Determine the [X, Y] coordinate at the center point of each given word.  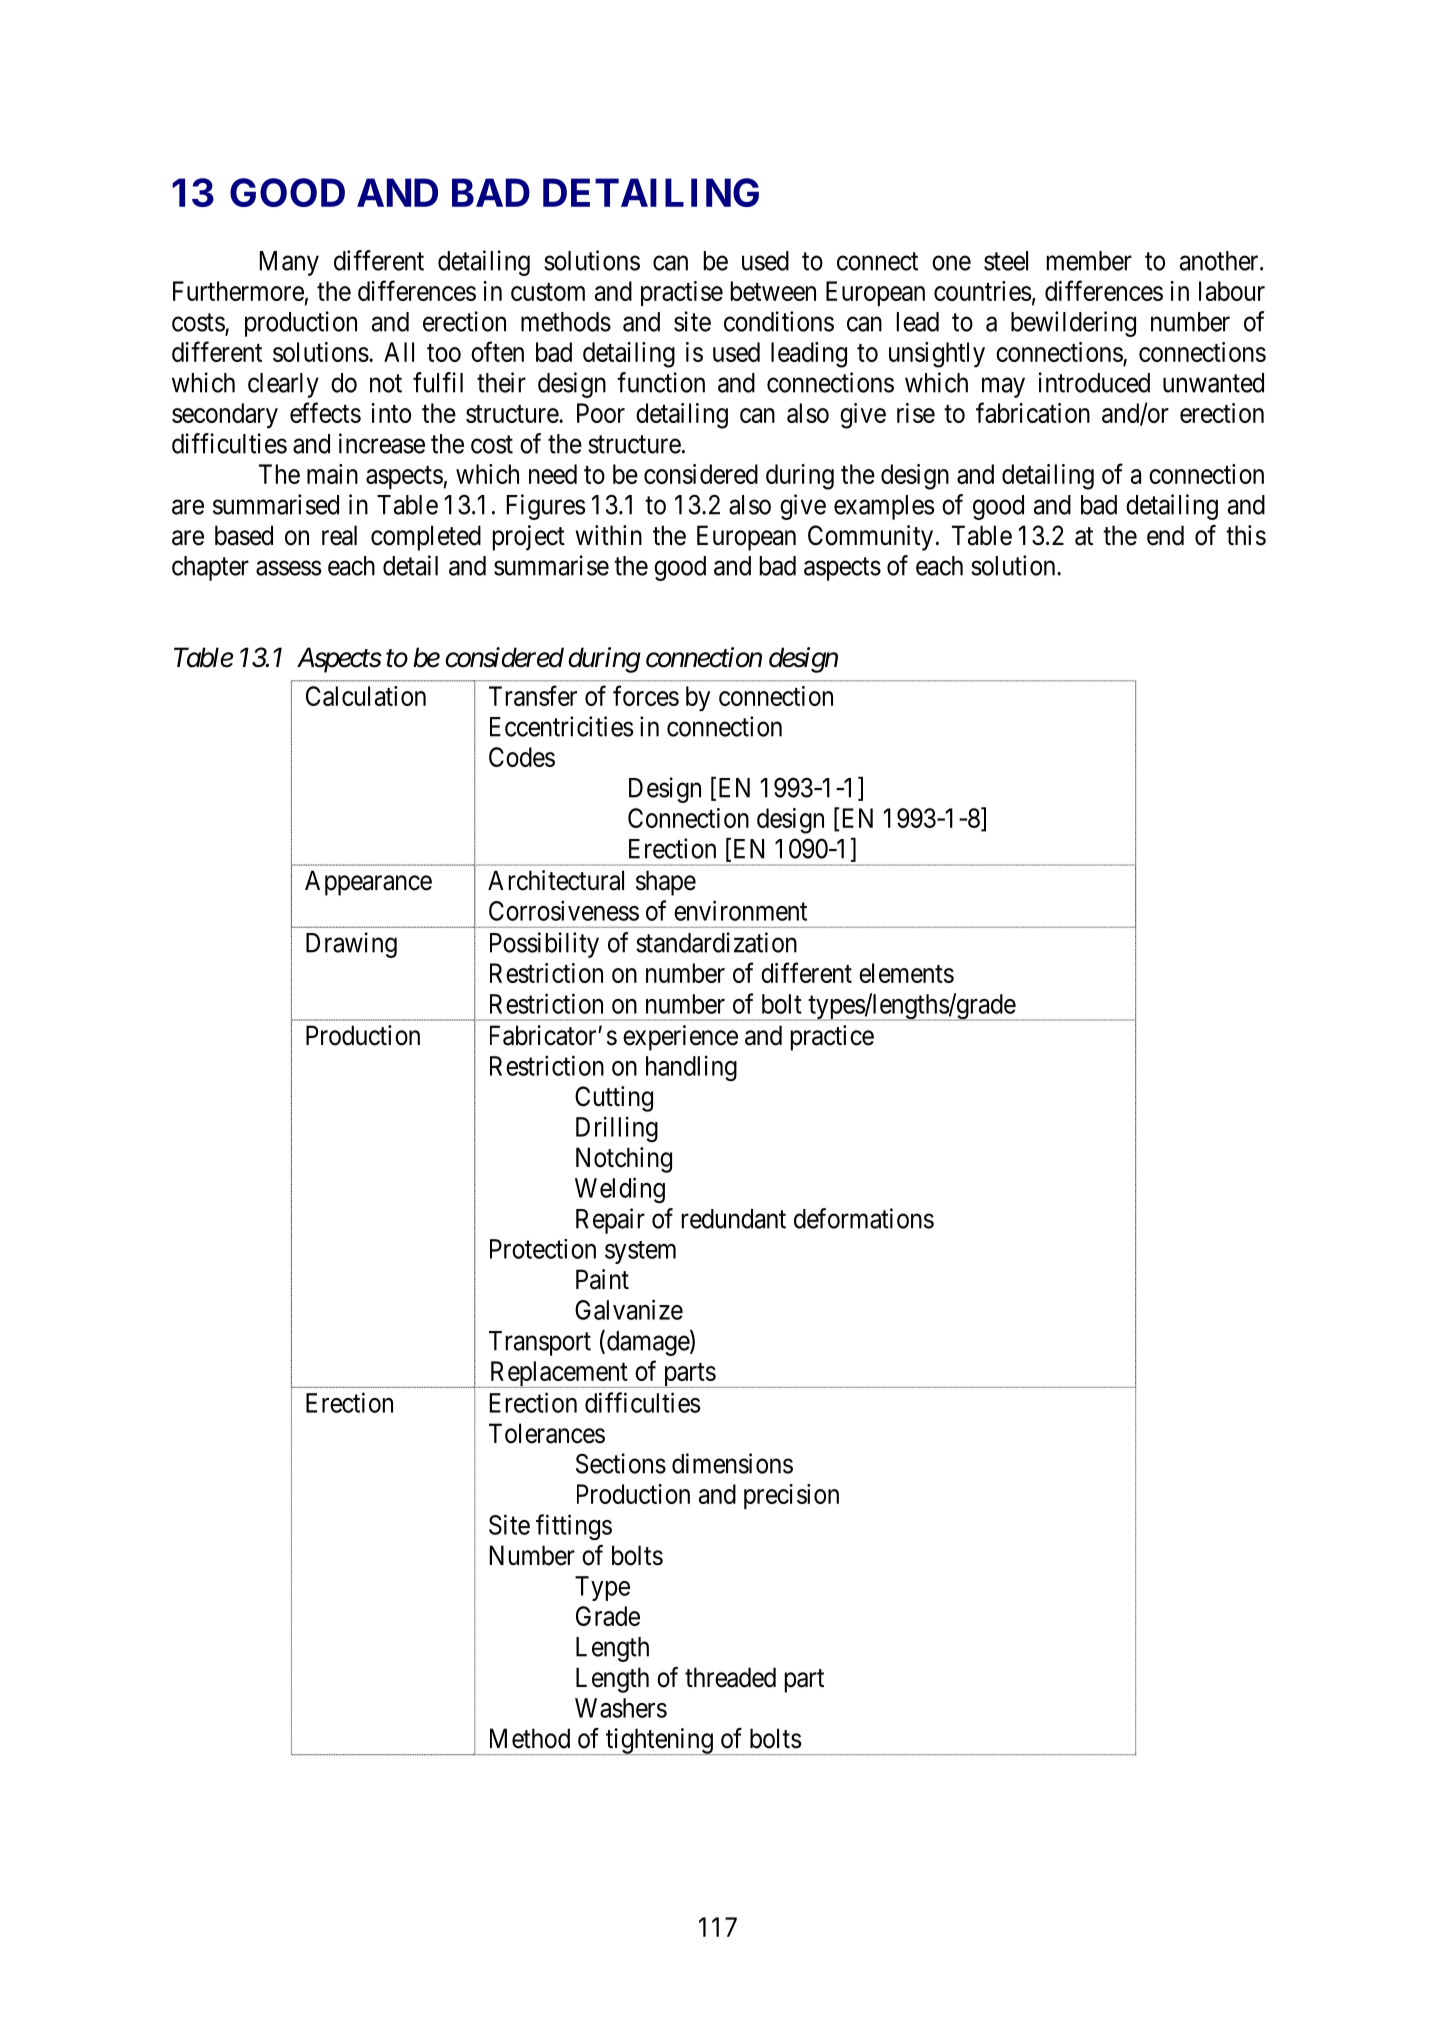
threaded [730, 1677]
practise [682, 293]
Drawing [351, 945]
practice [832, 1038]
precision [791, 1496]
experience [680, 1038]
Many [289, 263]
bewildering [1073, 324]
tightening [659, 1741]
